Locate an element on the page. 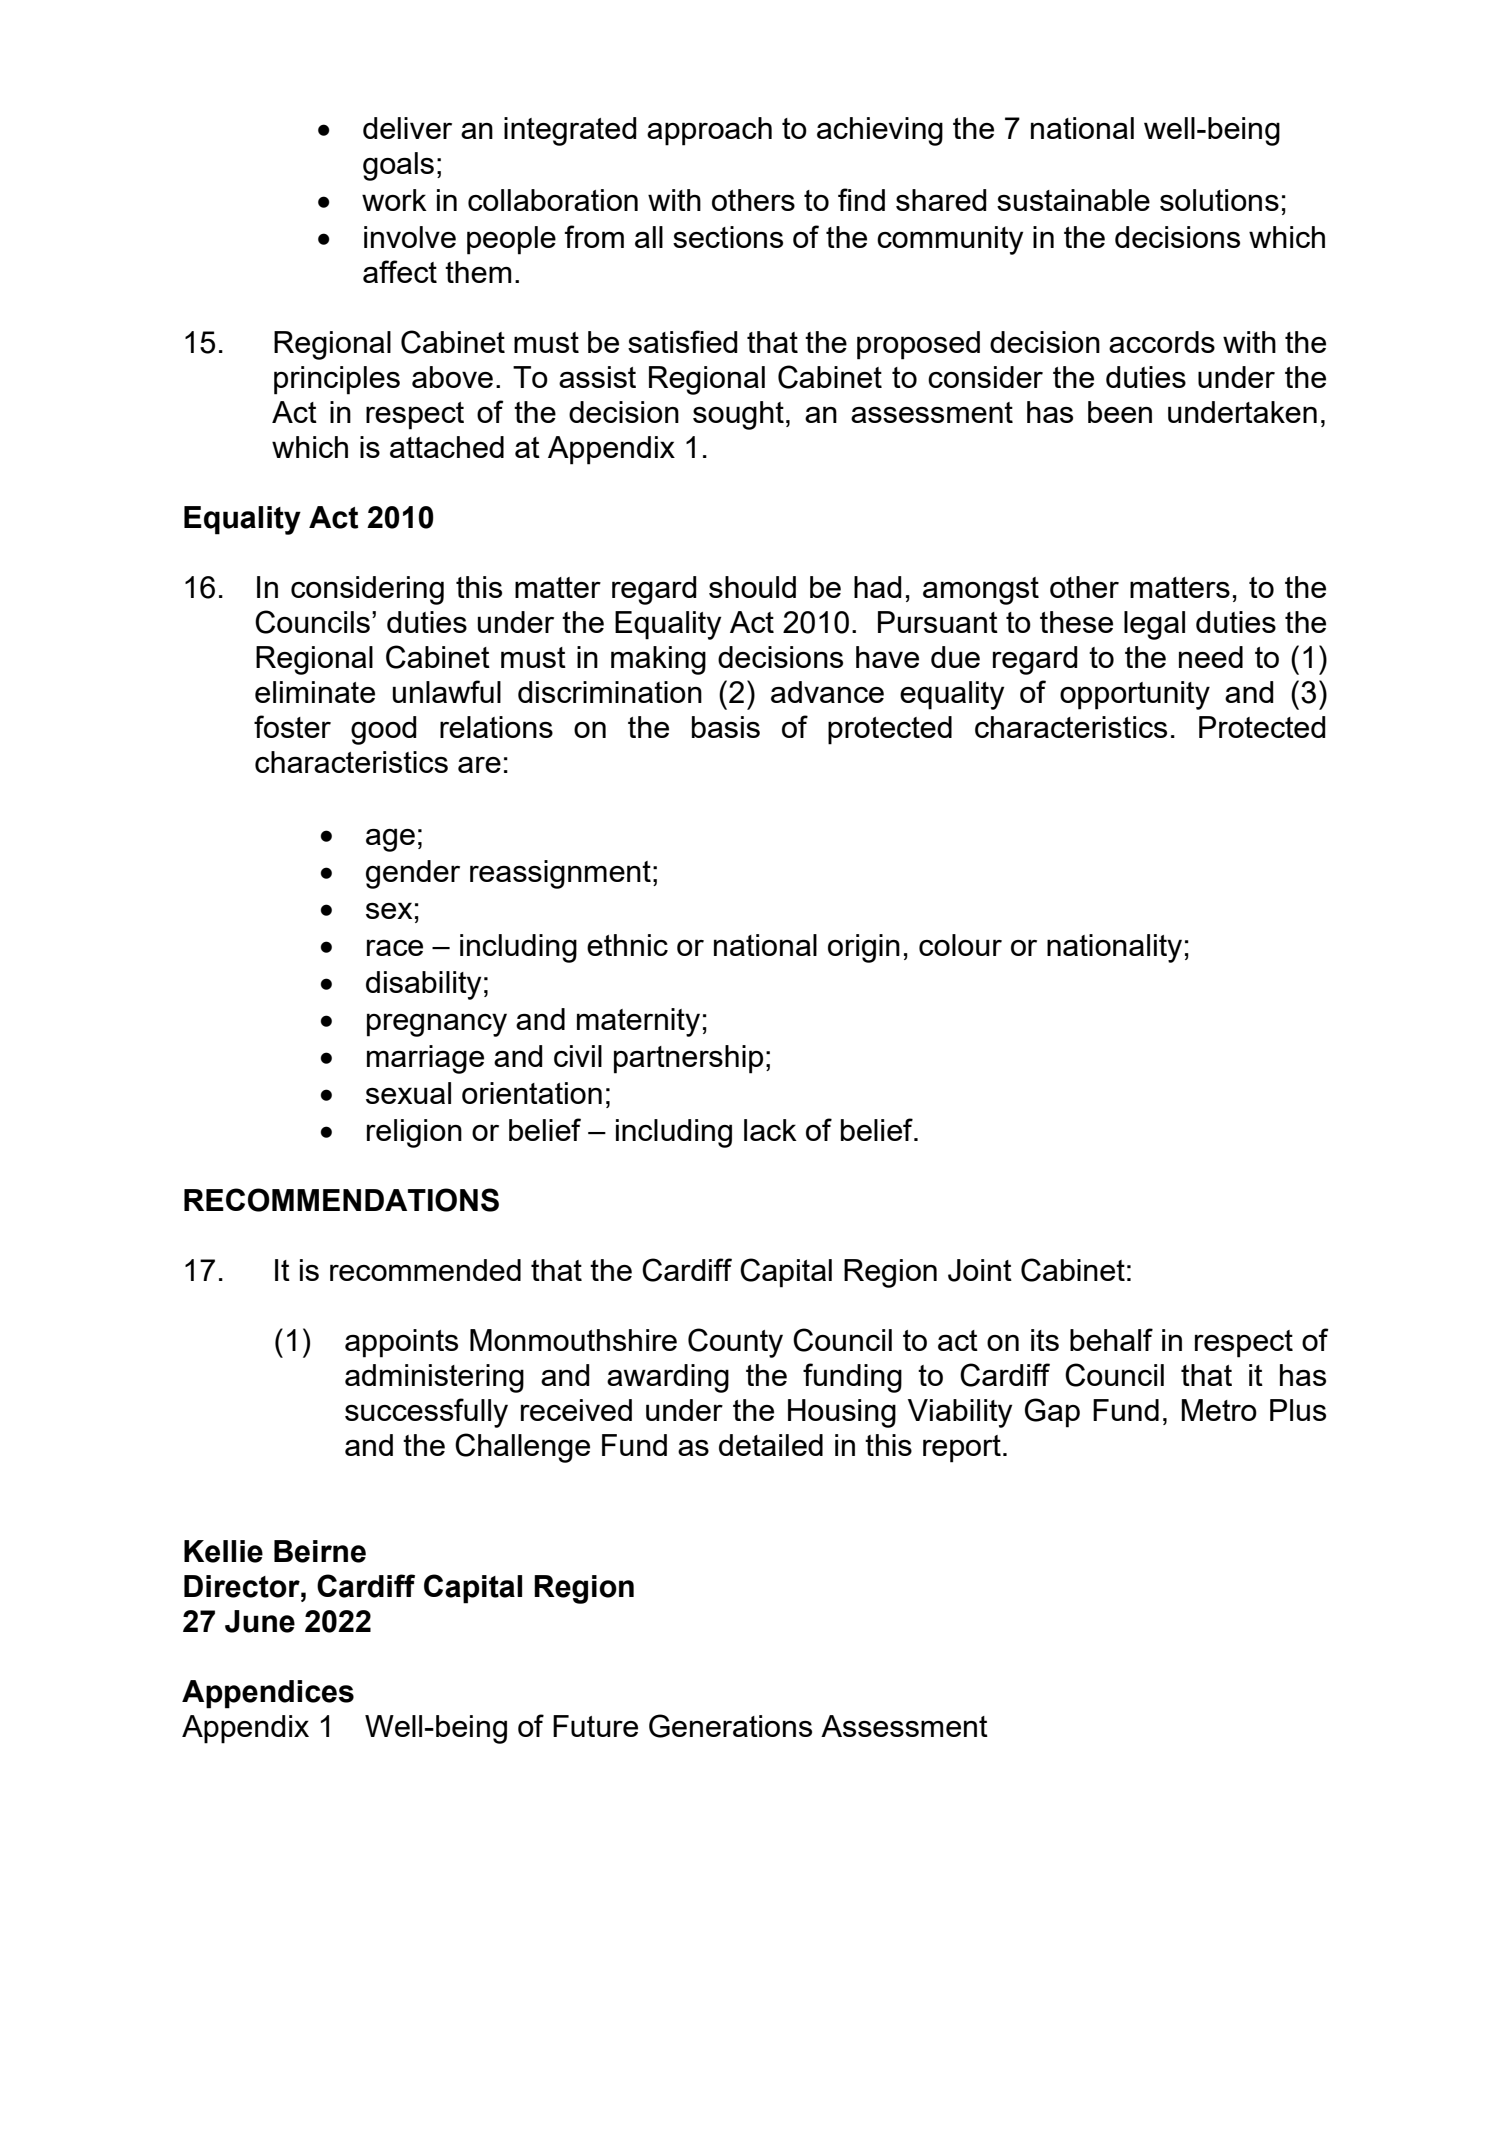 Image resolution: width=1510 pixels, height=2136 pixels. Appendices is located at coordinates (268, 1694).
